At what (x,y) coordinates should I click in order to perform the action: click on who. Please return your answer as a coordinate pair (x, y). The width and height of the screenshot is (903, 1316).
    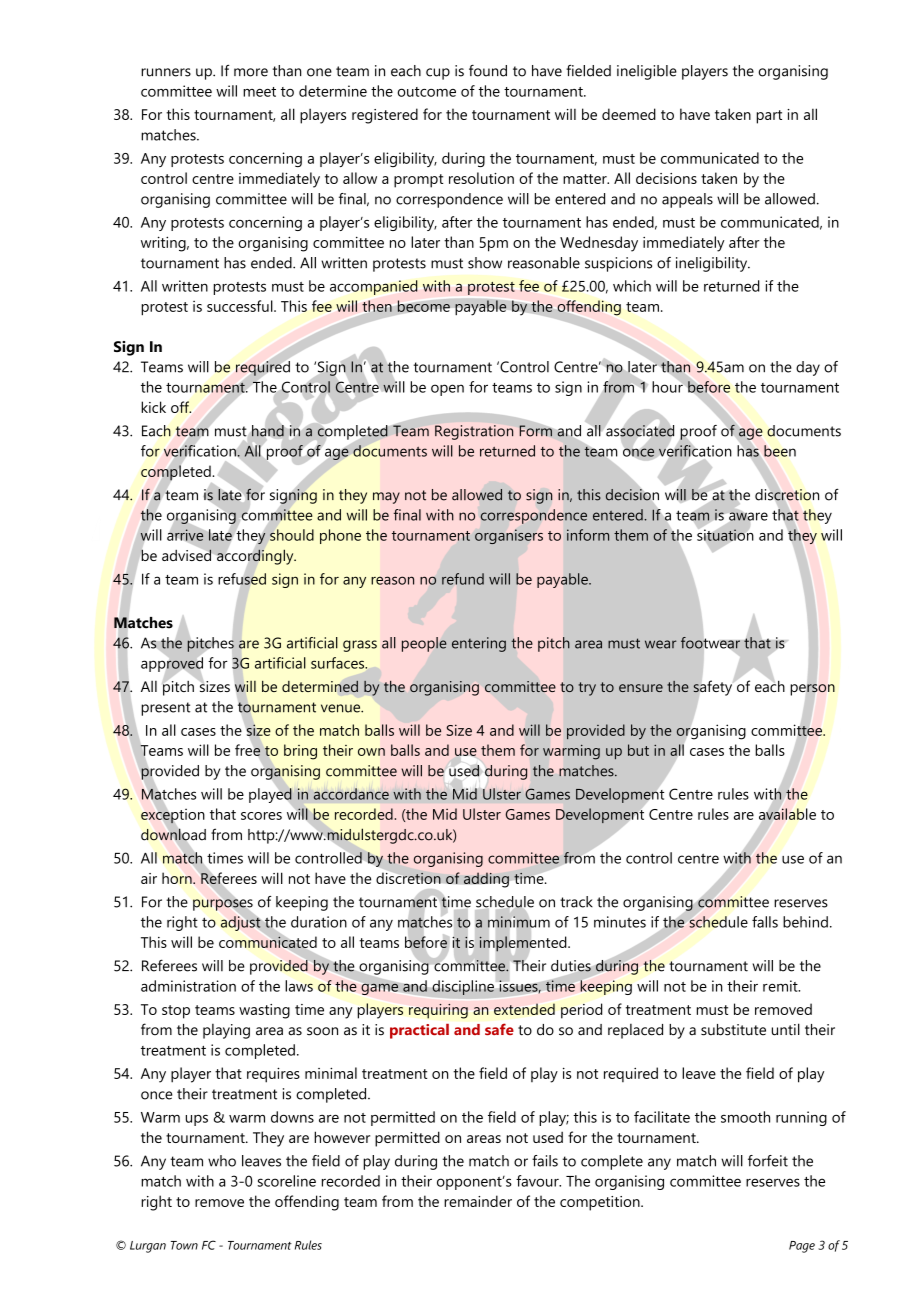
    Looking at the image, I should click on (222, 1161).
